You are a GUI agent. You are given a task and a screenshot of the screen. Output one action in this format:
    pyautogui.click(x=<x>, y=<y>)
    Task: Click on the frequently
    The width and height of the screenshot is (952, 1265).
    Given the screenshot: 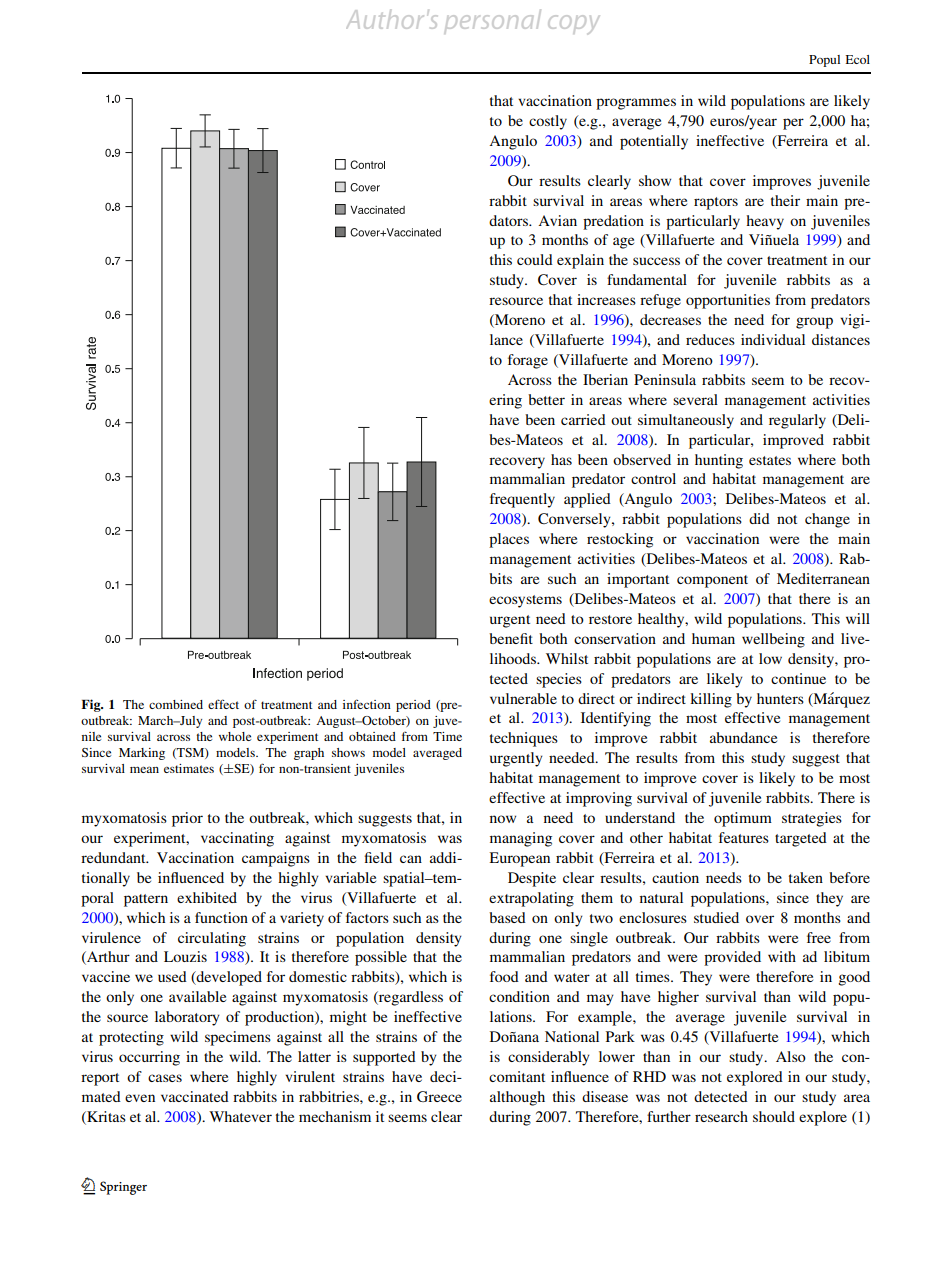 What is the action you would take?
    pyautogui.click(x=522, y=500)
